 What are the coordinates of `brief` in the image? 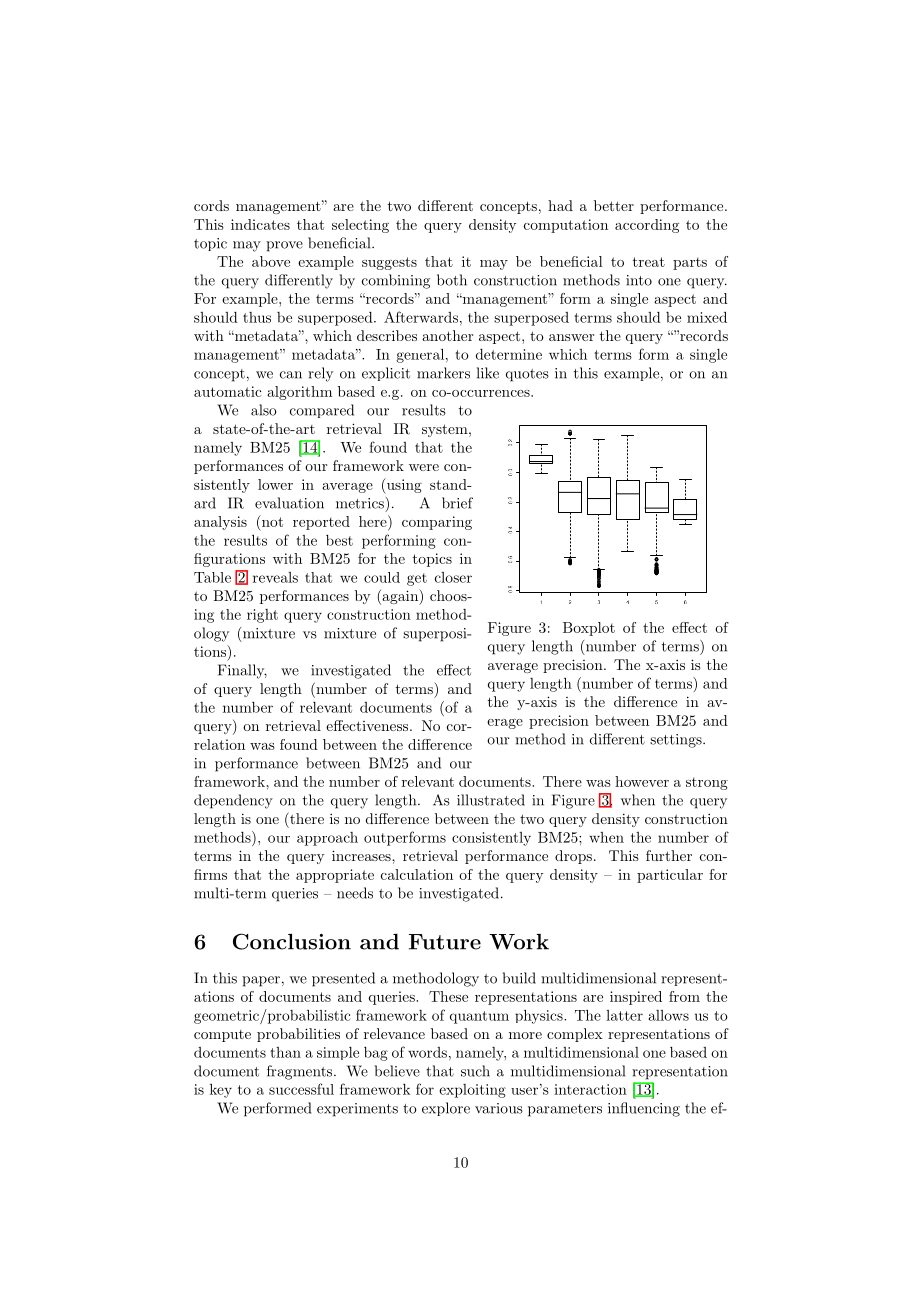 It's located at (457, 503).
